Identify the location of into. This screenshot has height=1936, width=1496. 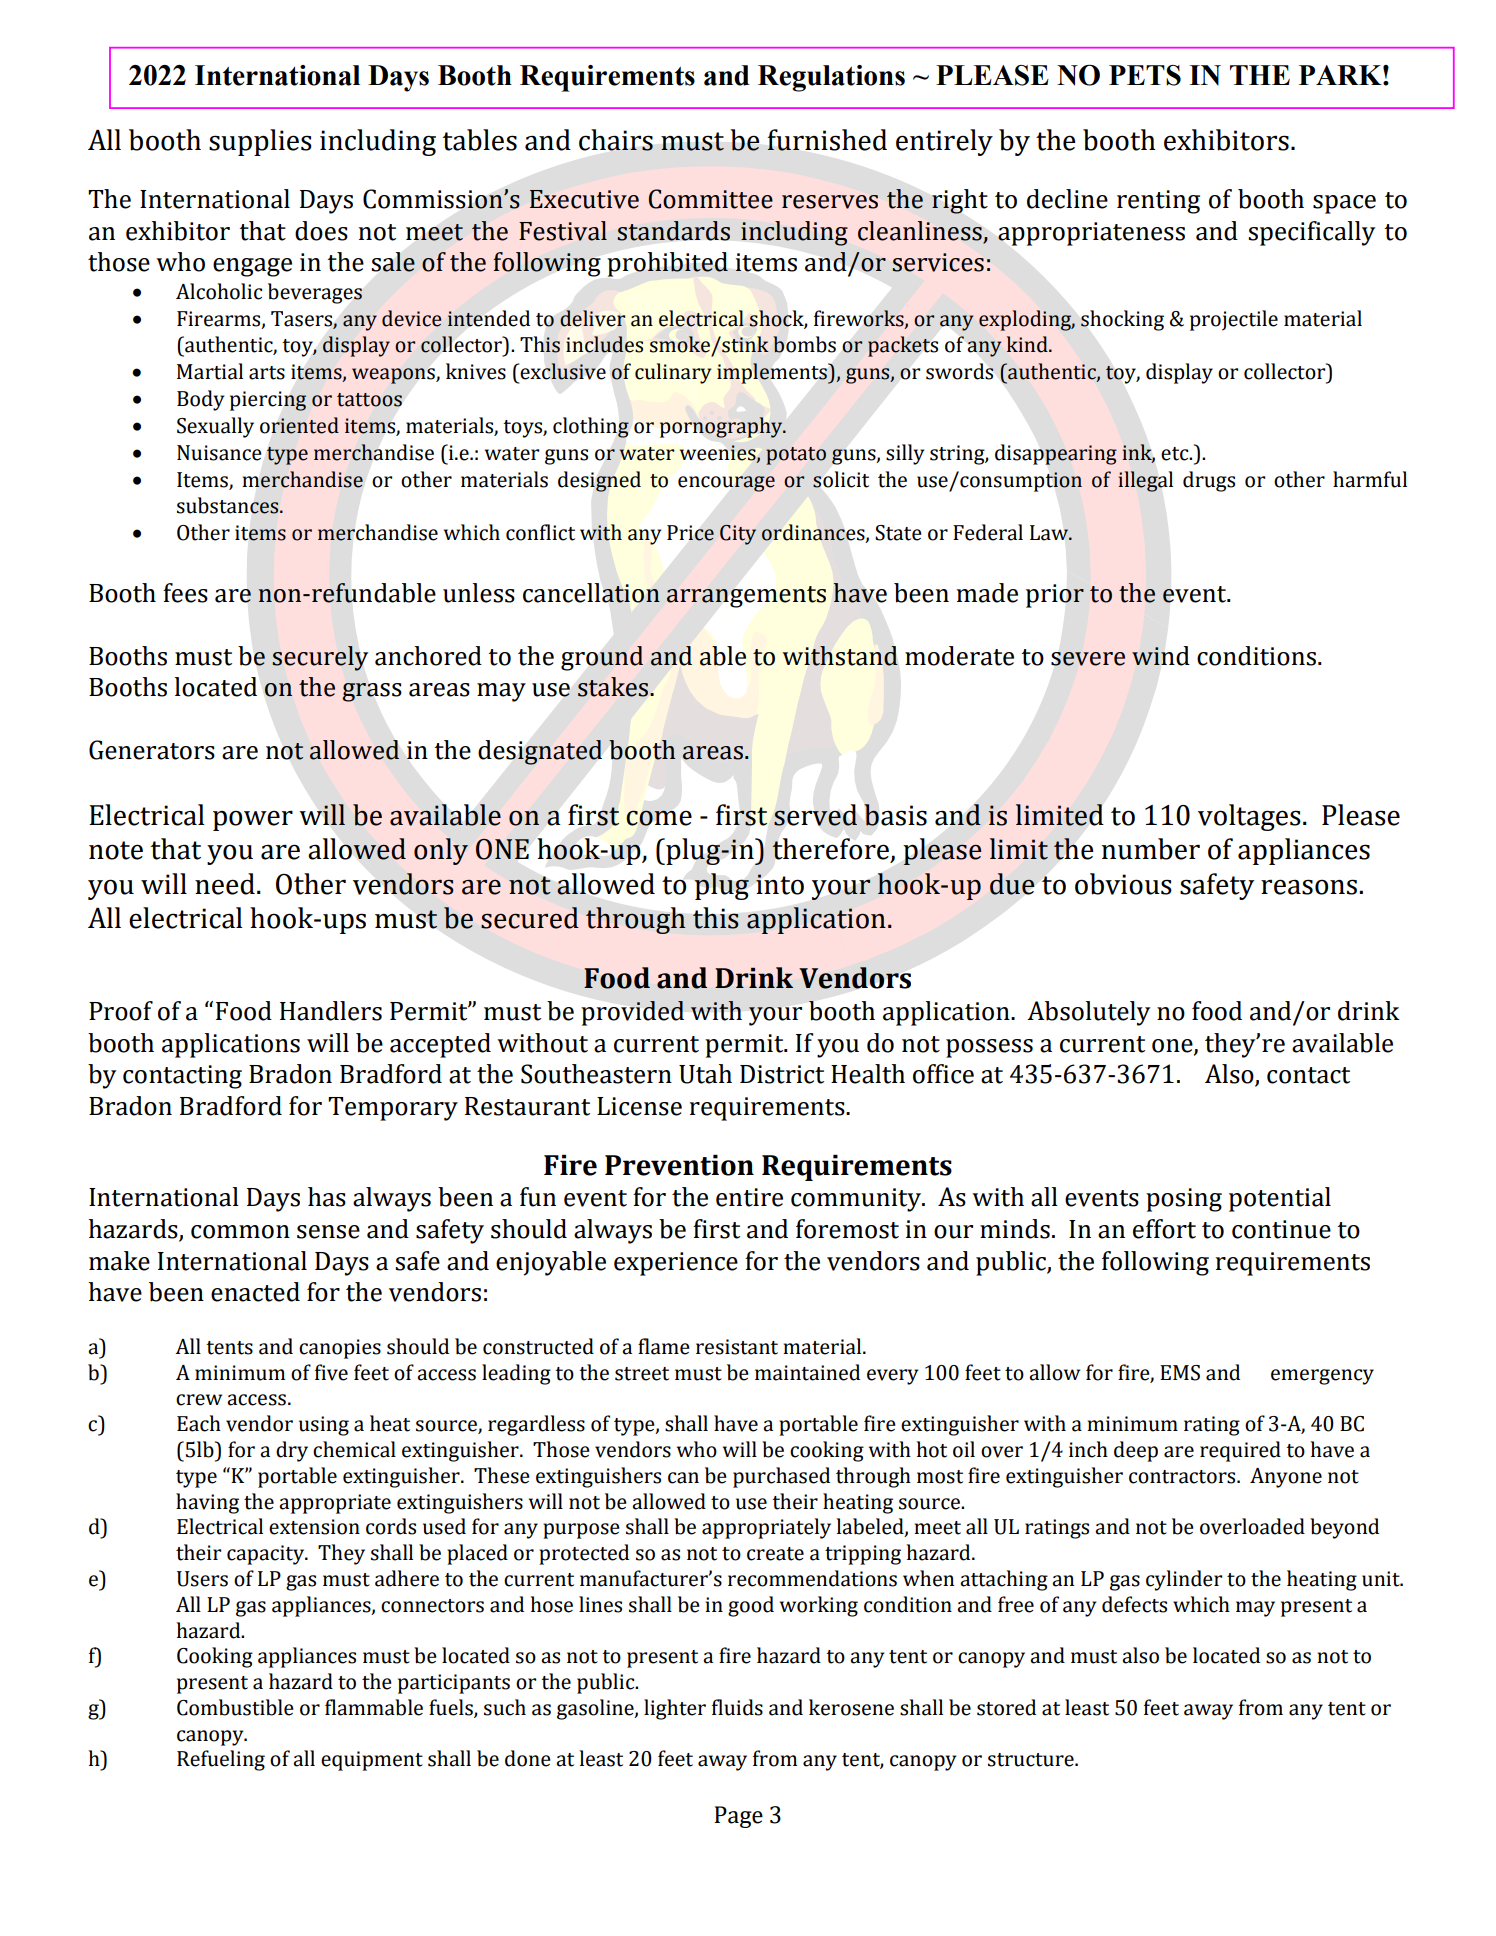
(780, 884).
